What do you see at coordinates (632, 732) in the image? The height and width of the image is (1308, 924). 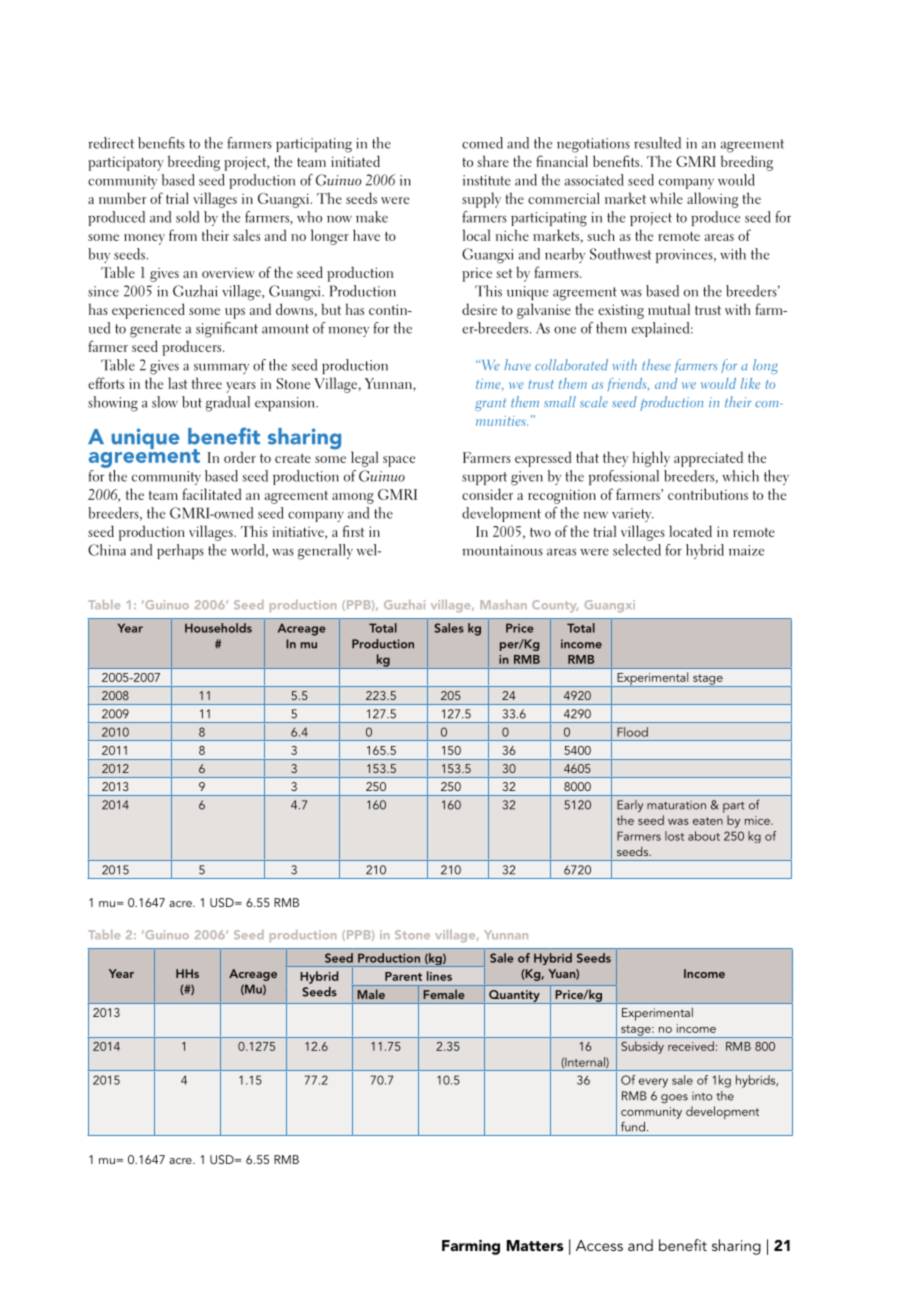 I see `Flood` at bounding box center [632, 732].
